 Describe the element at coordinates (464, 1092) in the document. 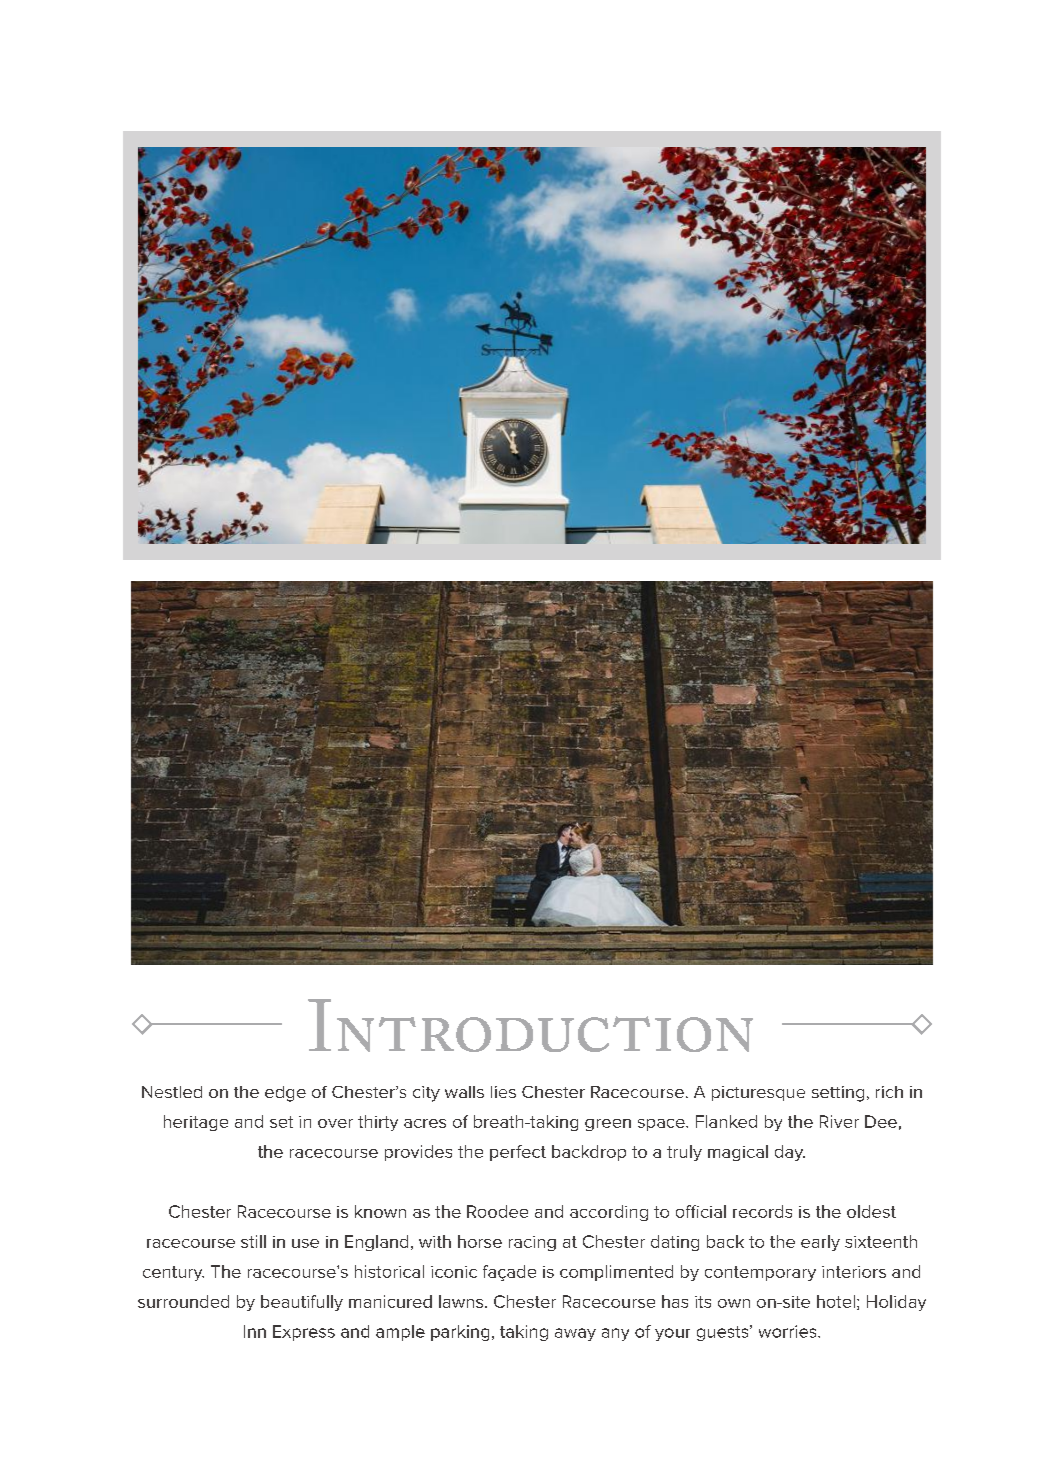

I see `walls` at that location.
